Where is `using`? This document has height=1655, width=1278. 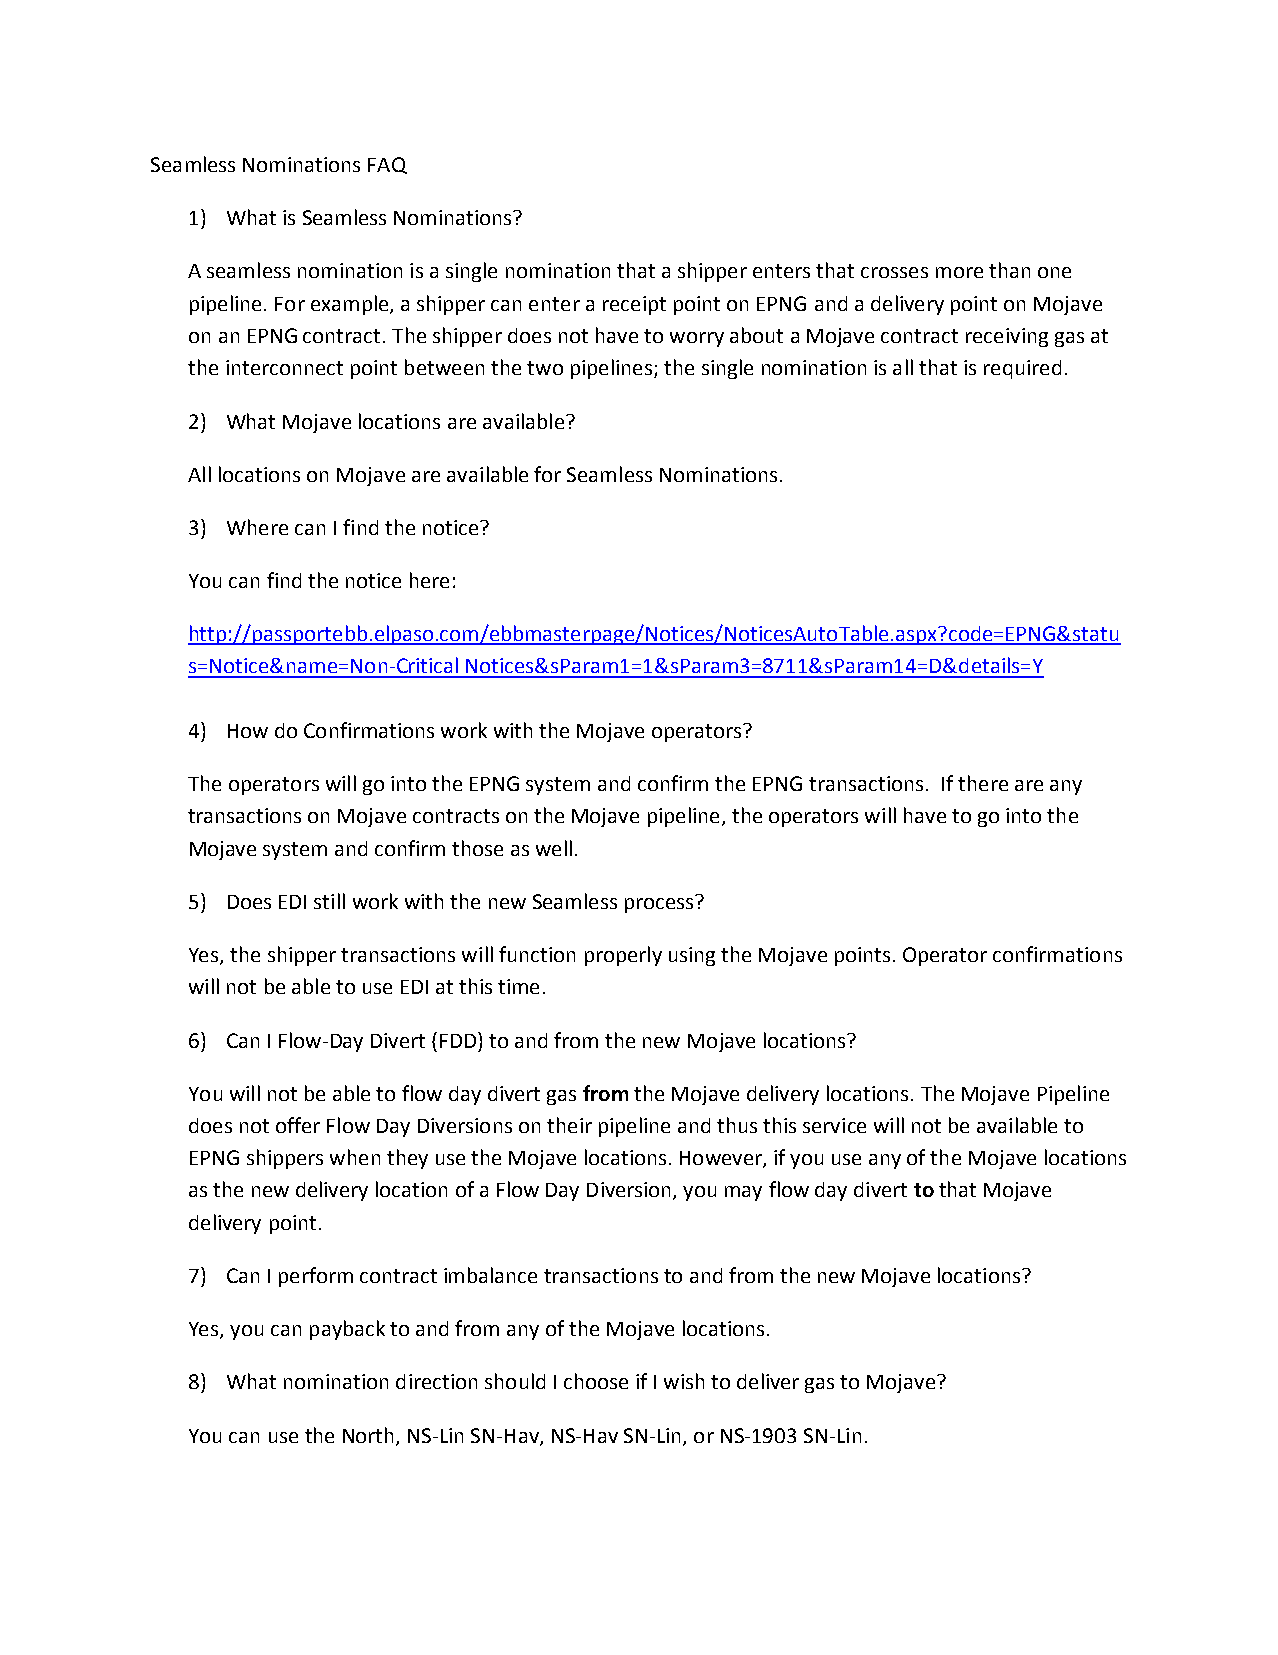
using is located at coordinates (692, 956).
